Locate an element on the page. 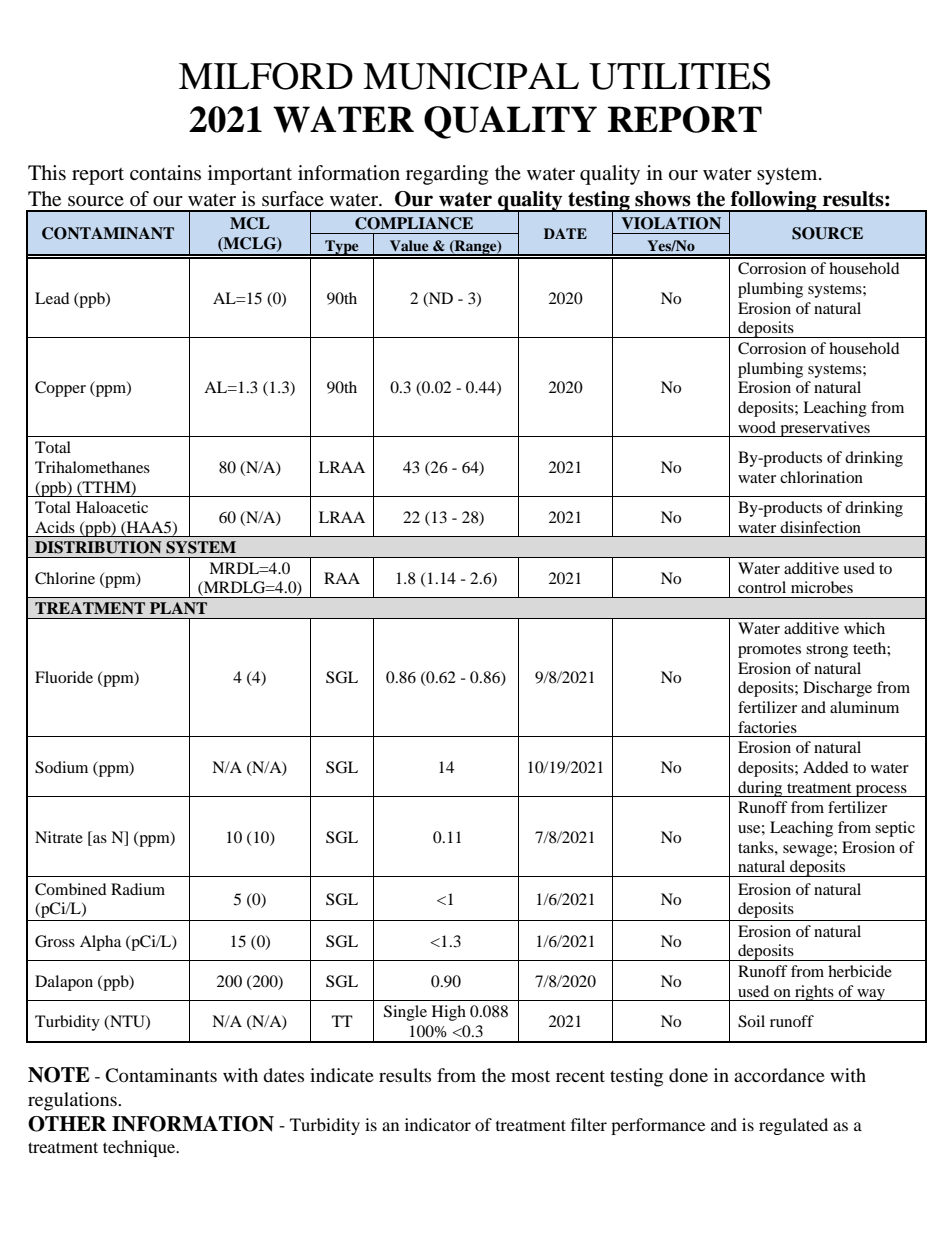  Lead is located at coordinates (52, 298).
